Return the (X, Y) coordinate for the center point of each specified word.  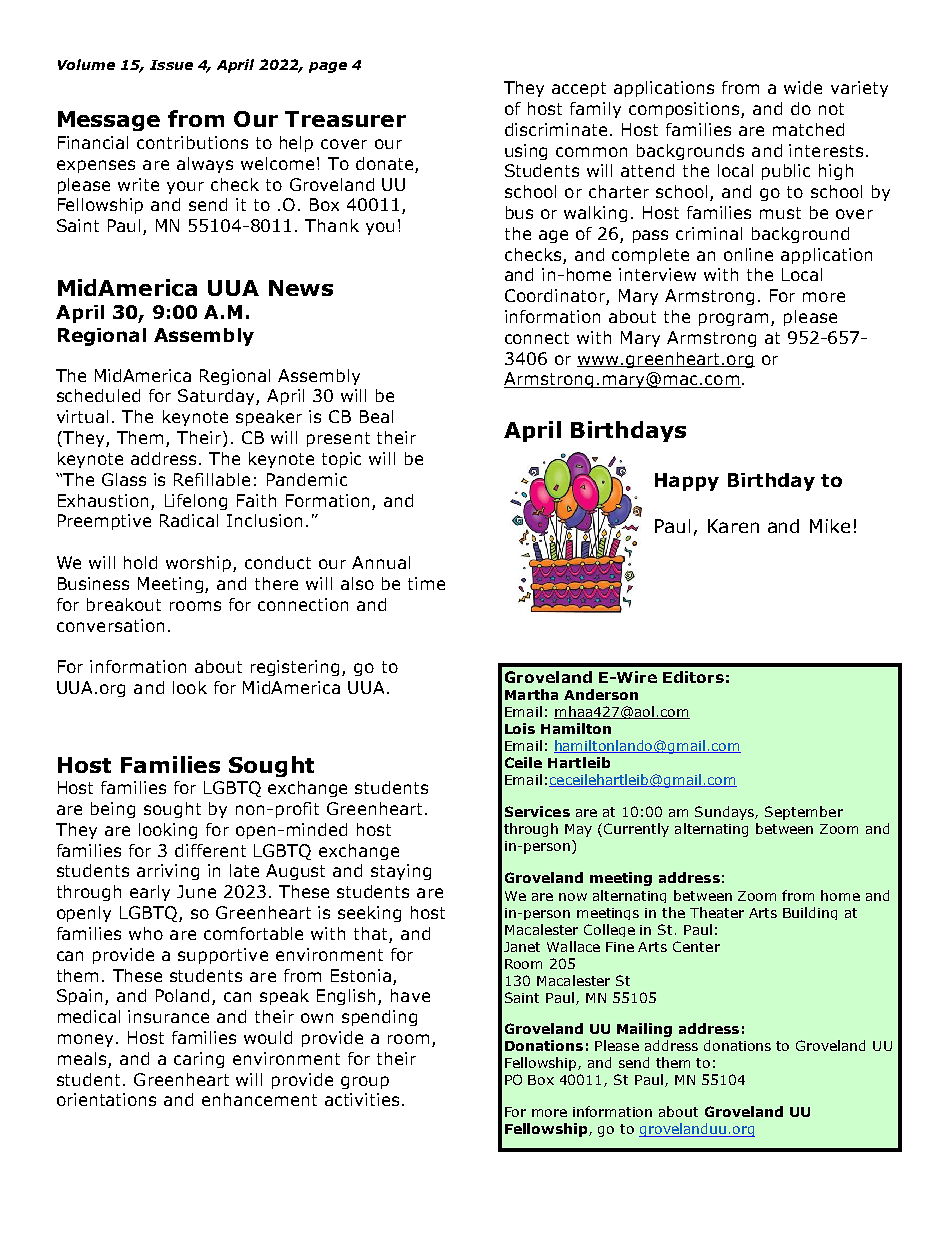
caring (199, 1060)
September (804, 813)
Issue (171, 65)
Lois (520, 728)
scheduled (98, 395)
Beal (376, 416)
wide (803, 87)
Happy (687, 482)
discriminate (556, 129)
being (113, 810)
